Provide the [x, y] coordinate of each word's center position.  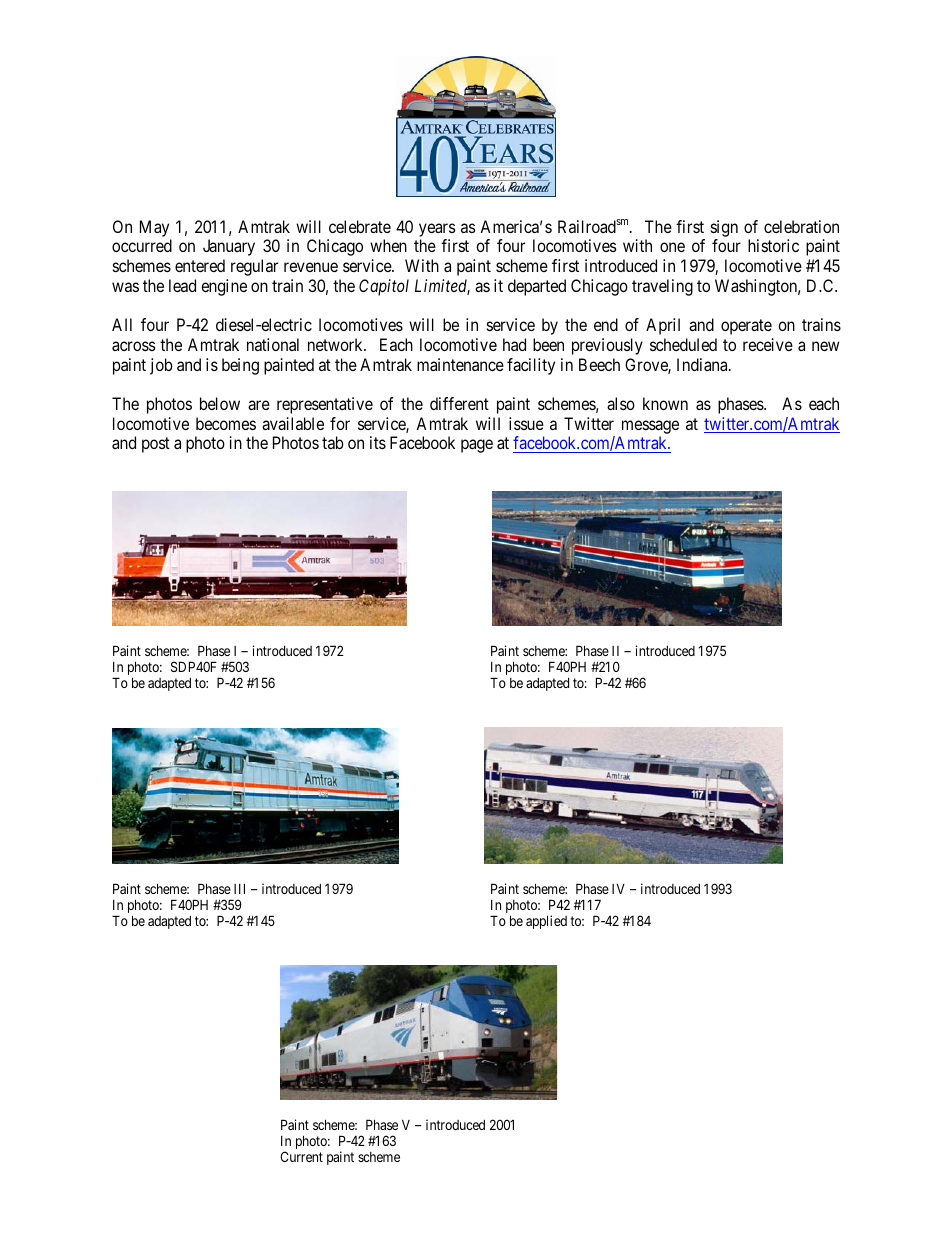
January [229, 247]
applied [546, 922]
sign [724, 230]
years [437, 231]
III [239, 888]
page [477, 446]
